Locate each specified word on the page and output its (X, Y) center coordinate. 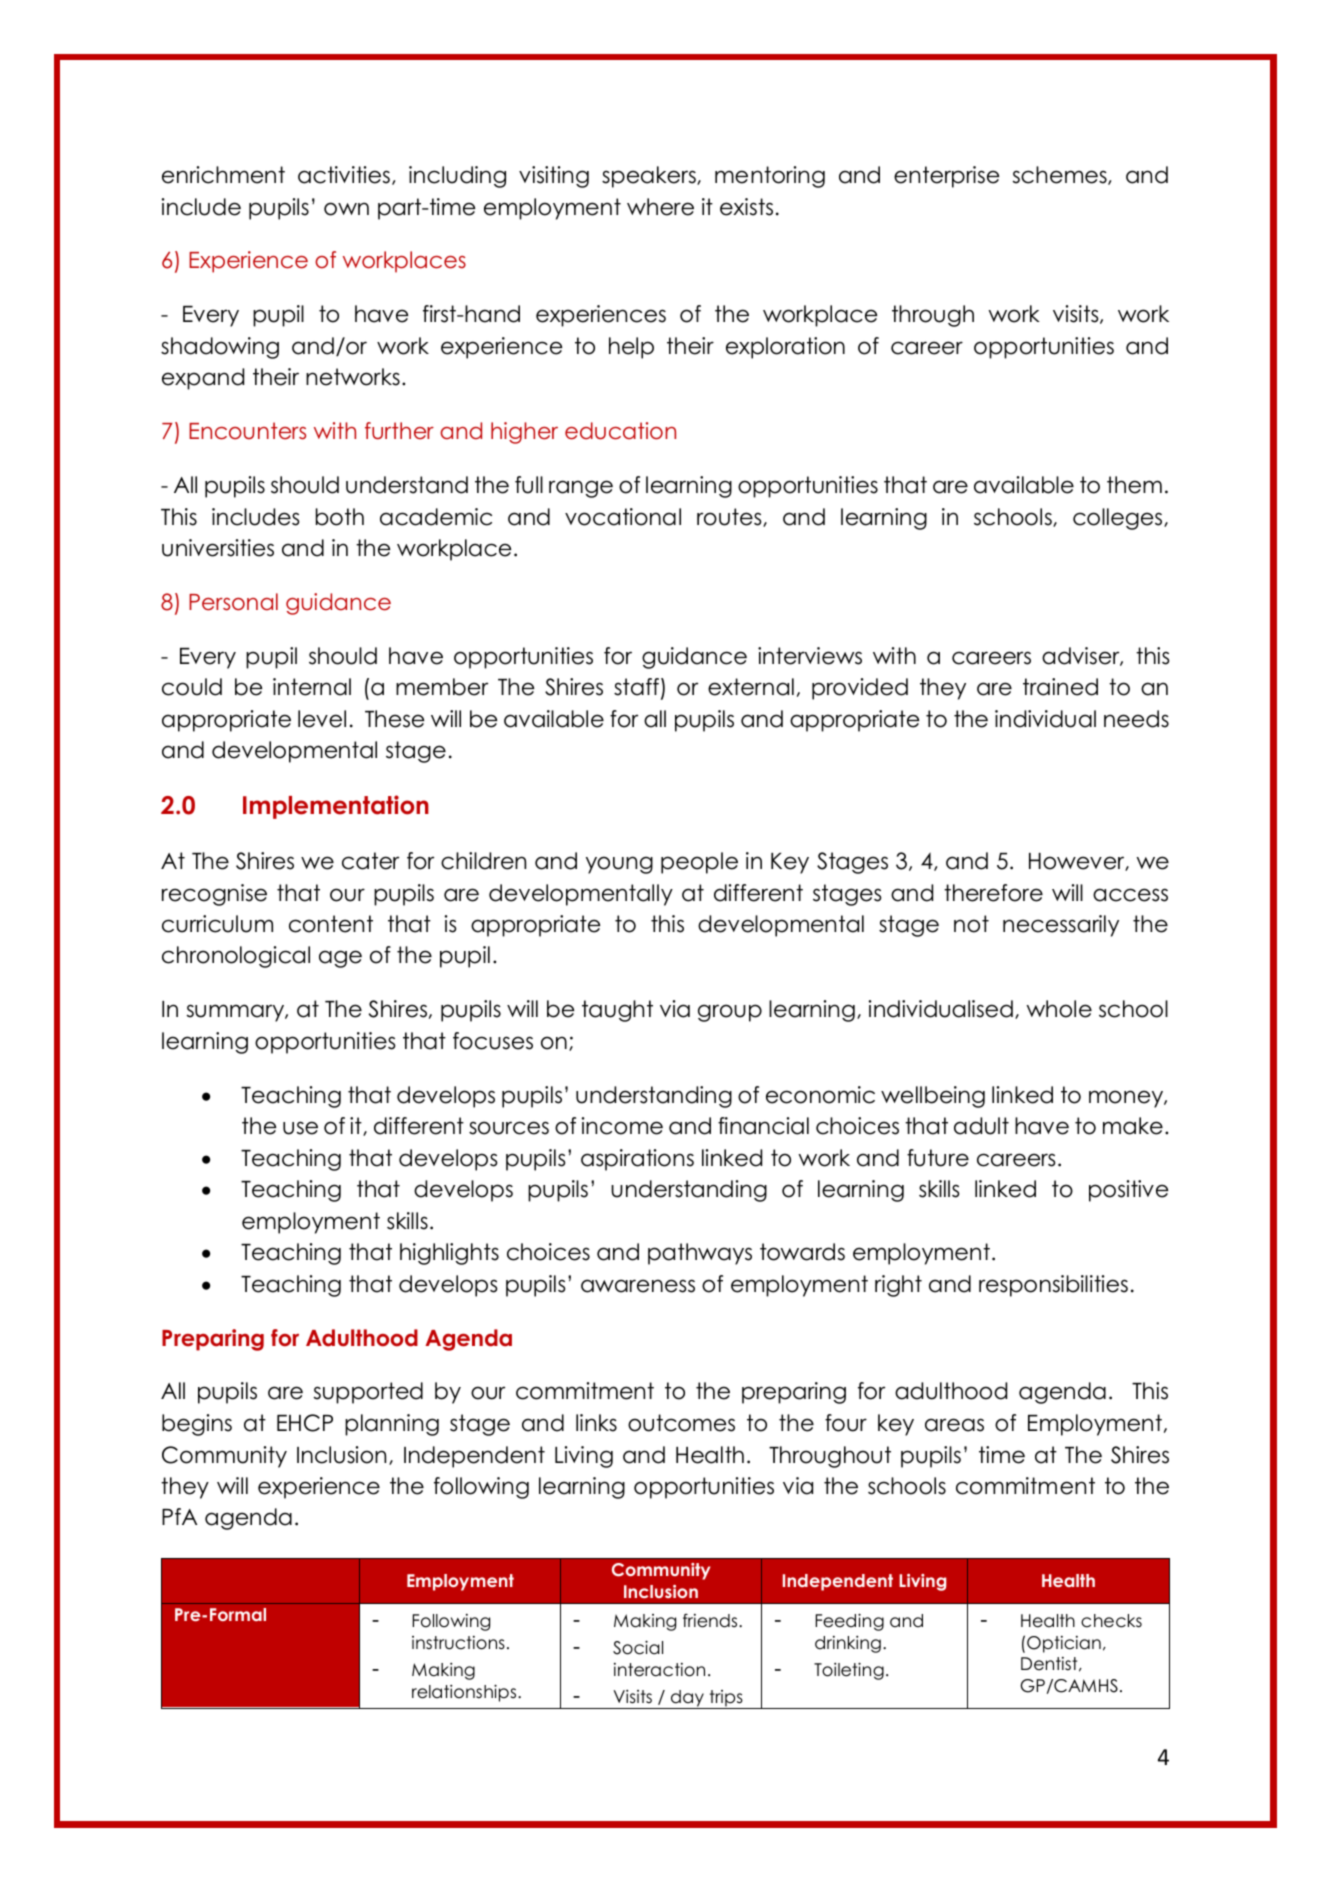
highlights (449, 1254)
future (938, 1158)
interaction (659, 1670)
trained (1060, 687)
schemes (1061, 175)
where (660, 207)
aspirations (637, 1160)
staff (636, 687)
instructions (458, 1643)
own (346, 209)
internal (312, 687)
